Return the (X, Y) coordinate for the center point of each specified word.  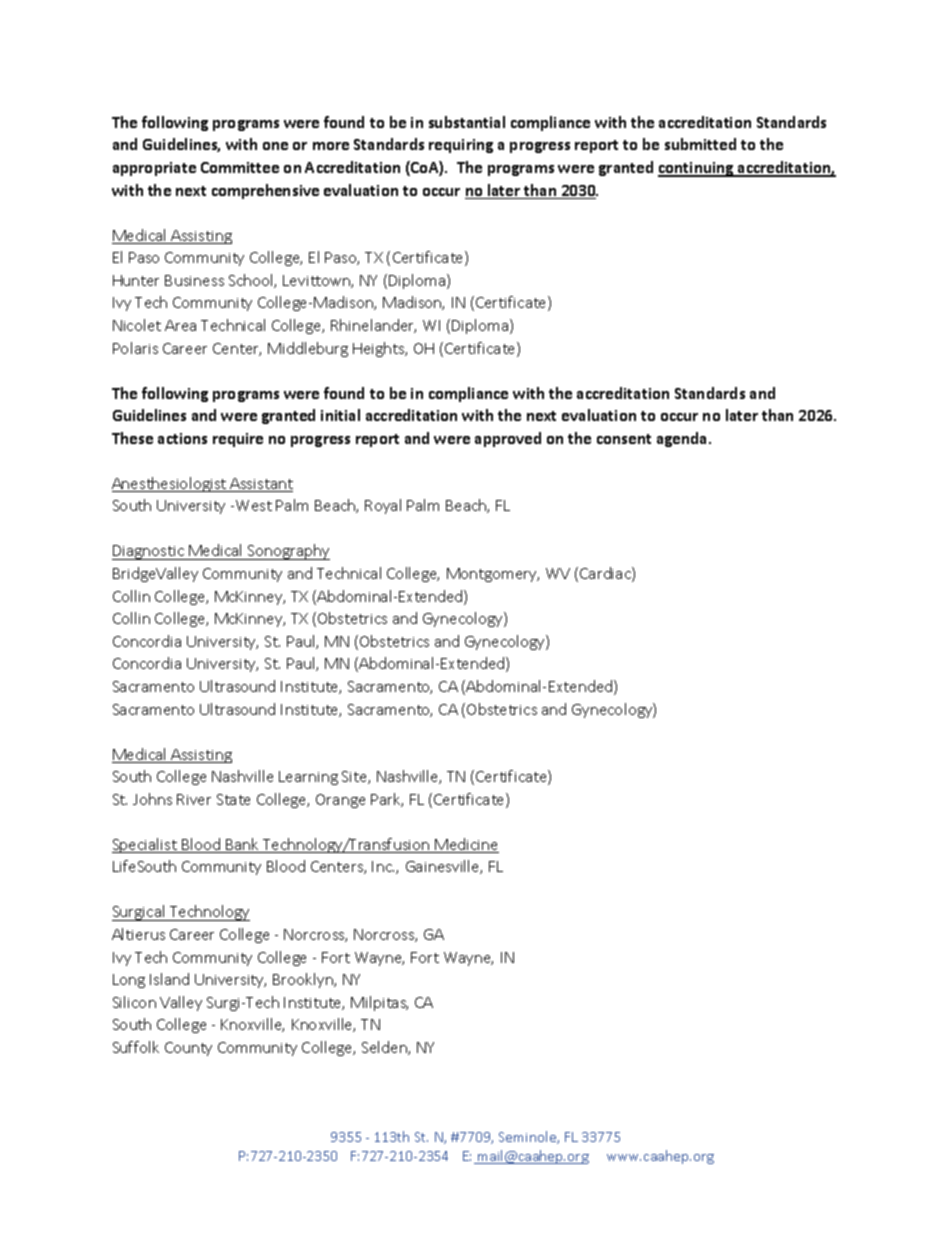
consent (624, 439)
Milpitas (379, 1003)
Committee (240, 167)
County (188, 1049)
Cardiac (606, 574)
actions (182, 438)
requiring (461, 146)
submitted (700, 144)
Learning (308, 778)
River (194, 799)
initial (340, 415)
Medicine (466, 845)
